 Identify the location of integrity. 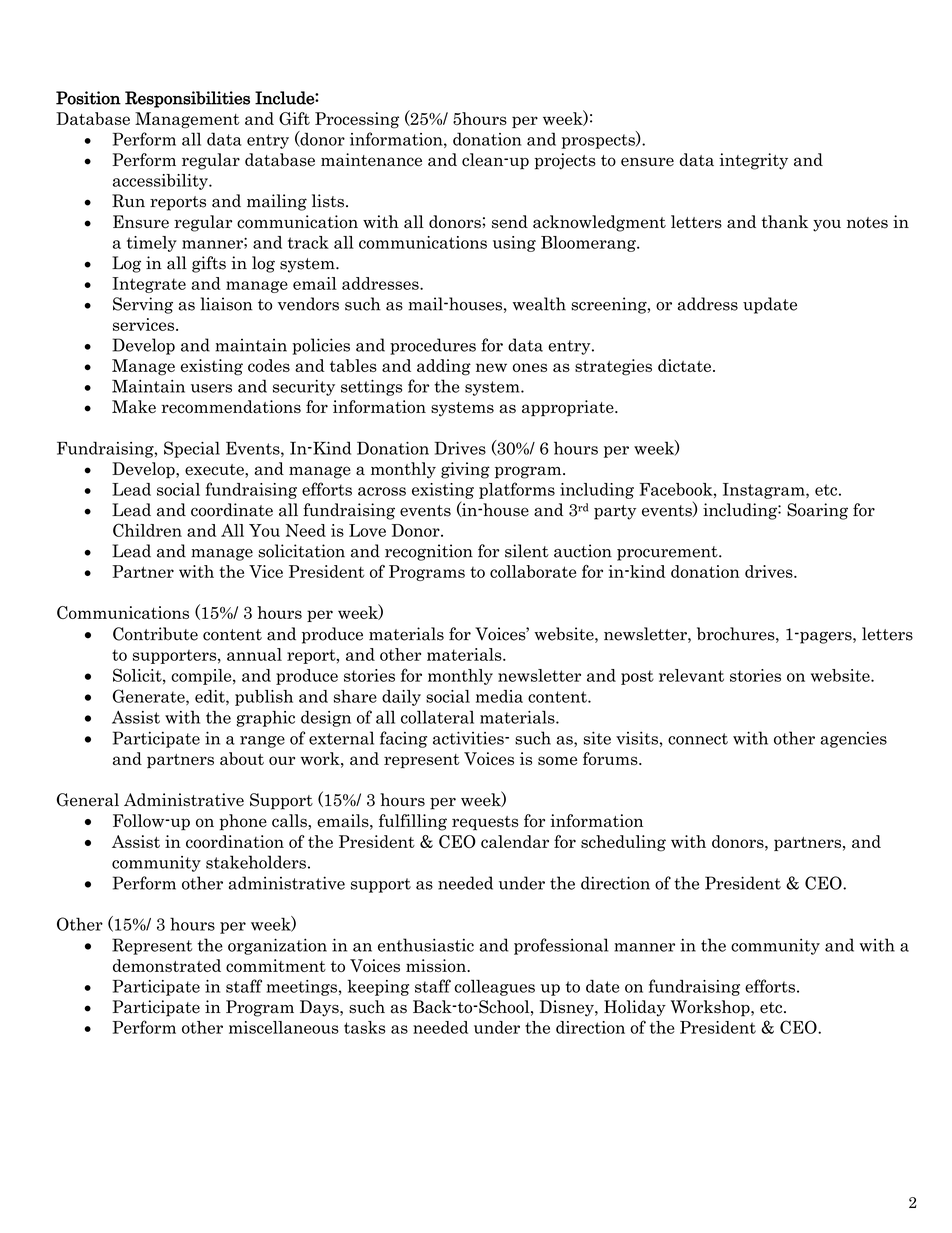
(753, 161).
